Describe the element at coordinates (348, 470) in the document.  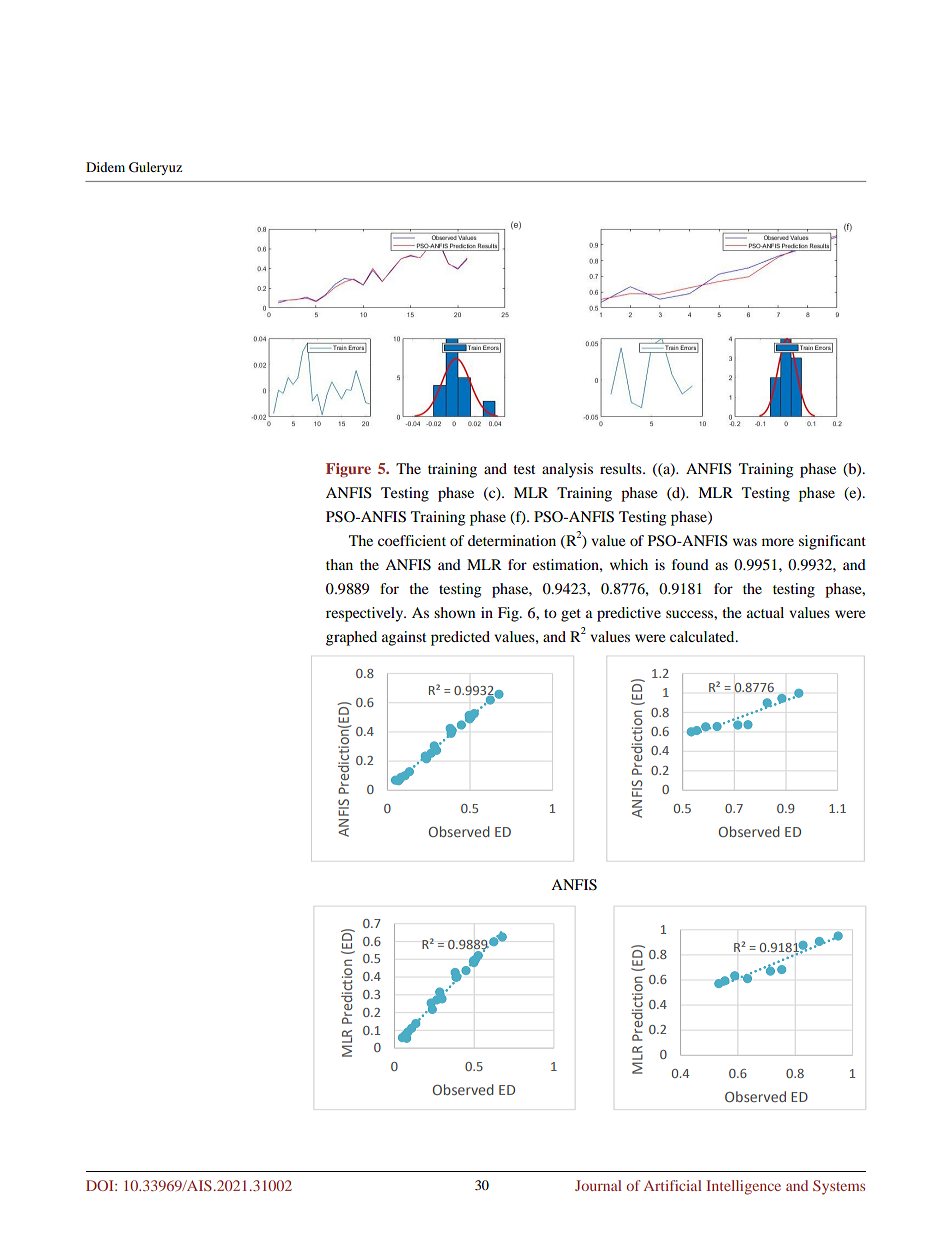
I see `Figure` at that location.
